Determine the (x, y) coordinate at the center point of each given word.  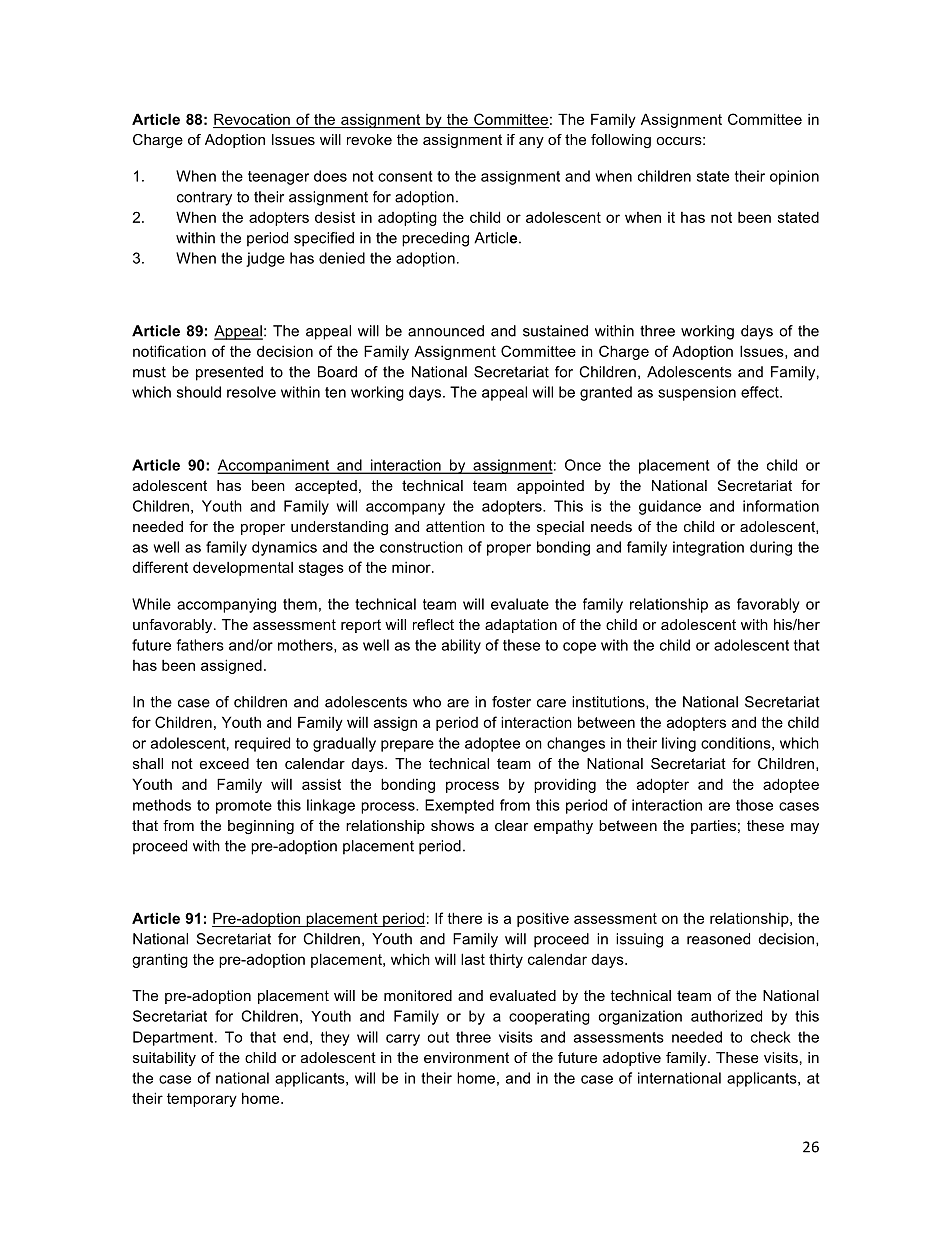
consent (405, 176)
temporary (202, 1100)
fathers (200, 645)
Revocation (252, 119)
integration (708, 548)
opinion (794, 177)
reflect (433, 624)
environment (466, 1057)
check (771, 1037)
